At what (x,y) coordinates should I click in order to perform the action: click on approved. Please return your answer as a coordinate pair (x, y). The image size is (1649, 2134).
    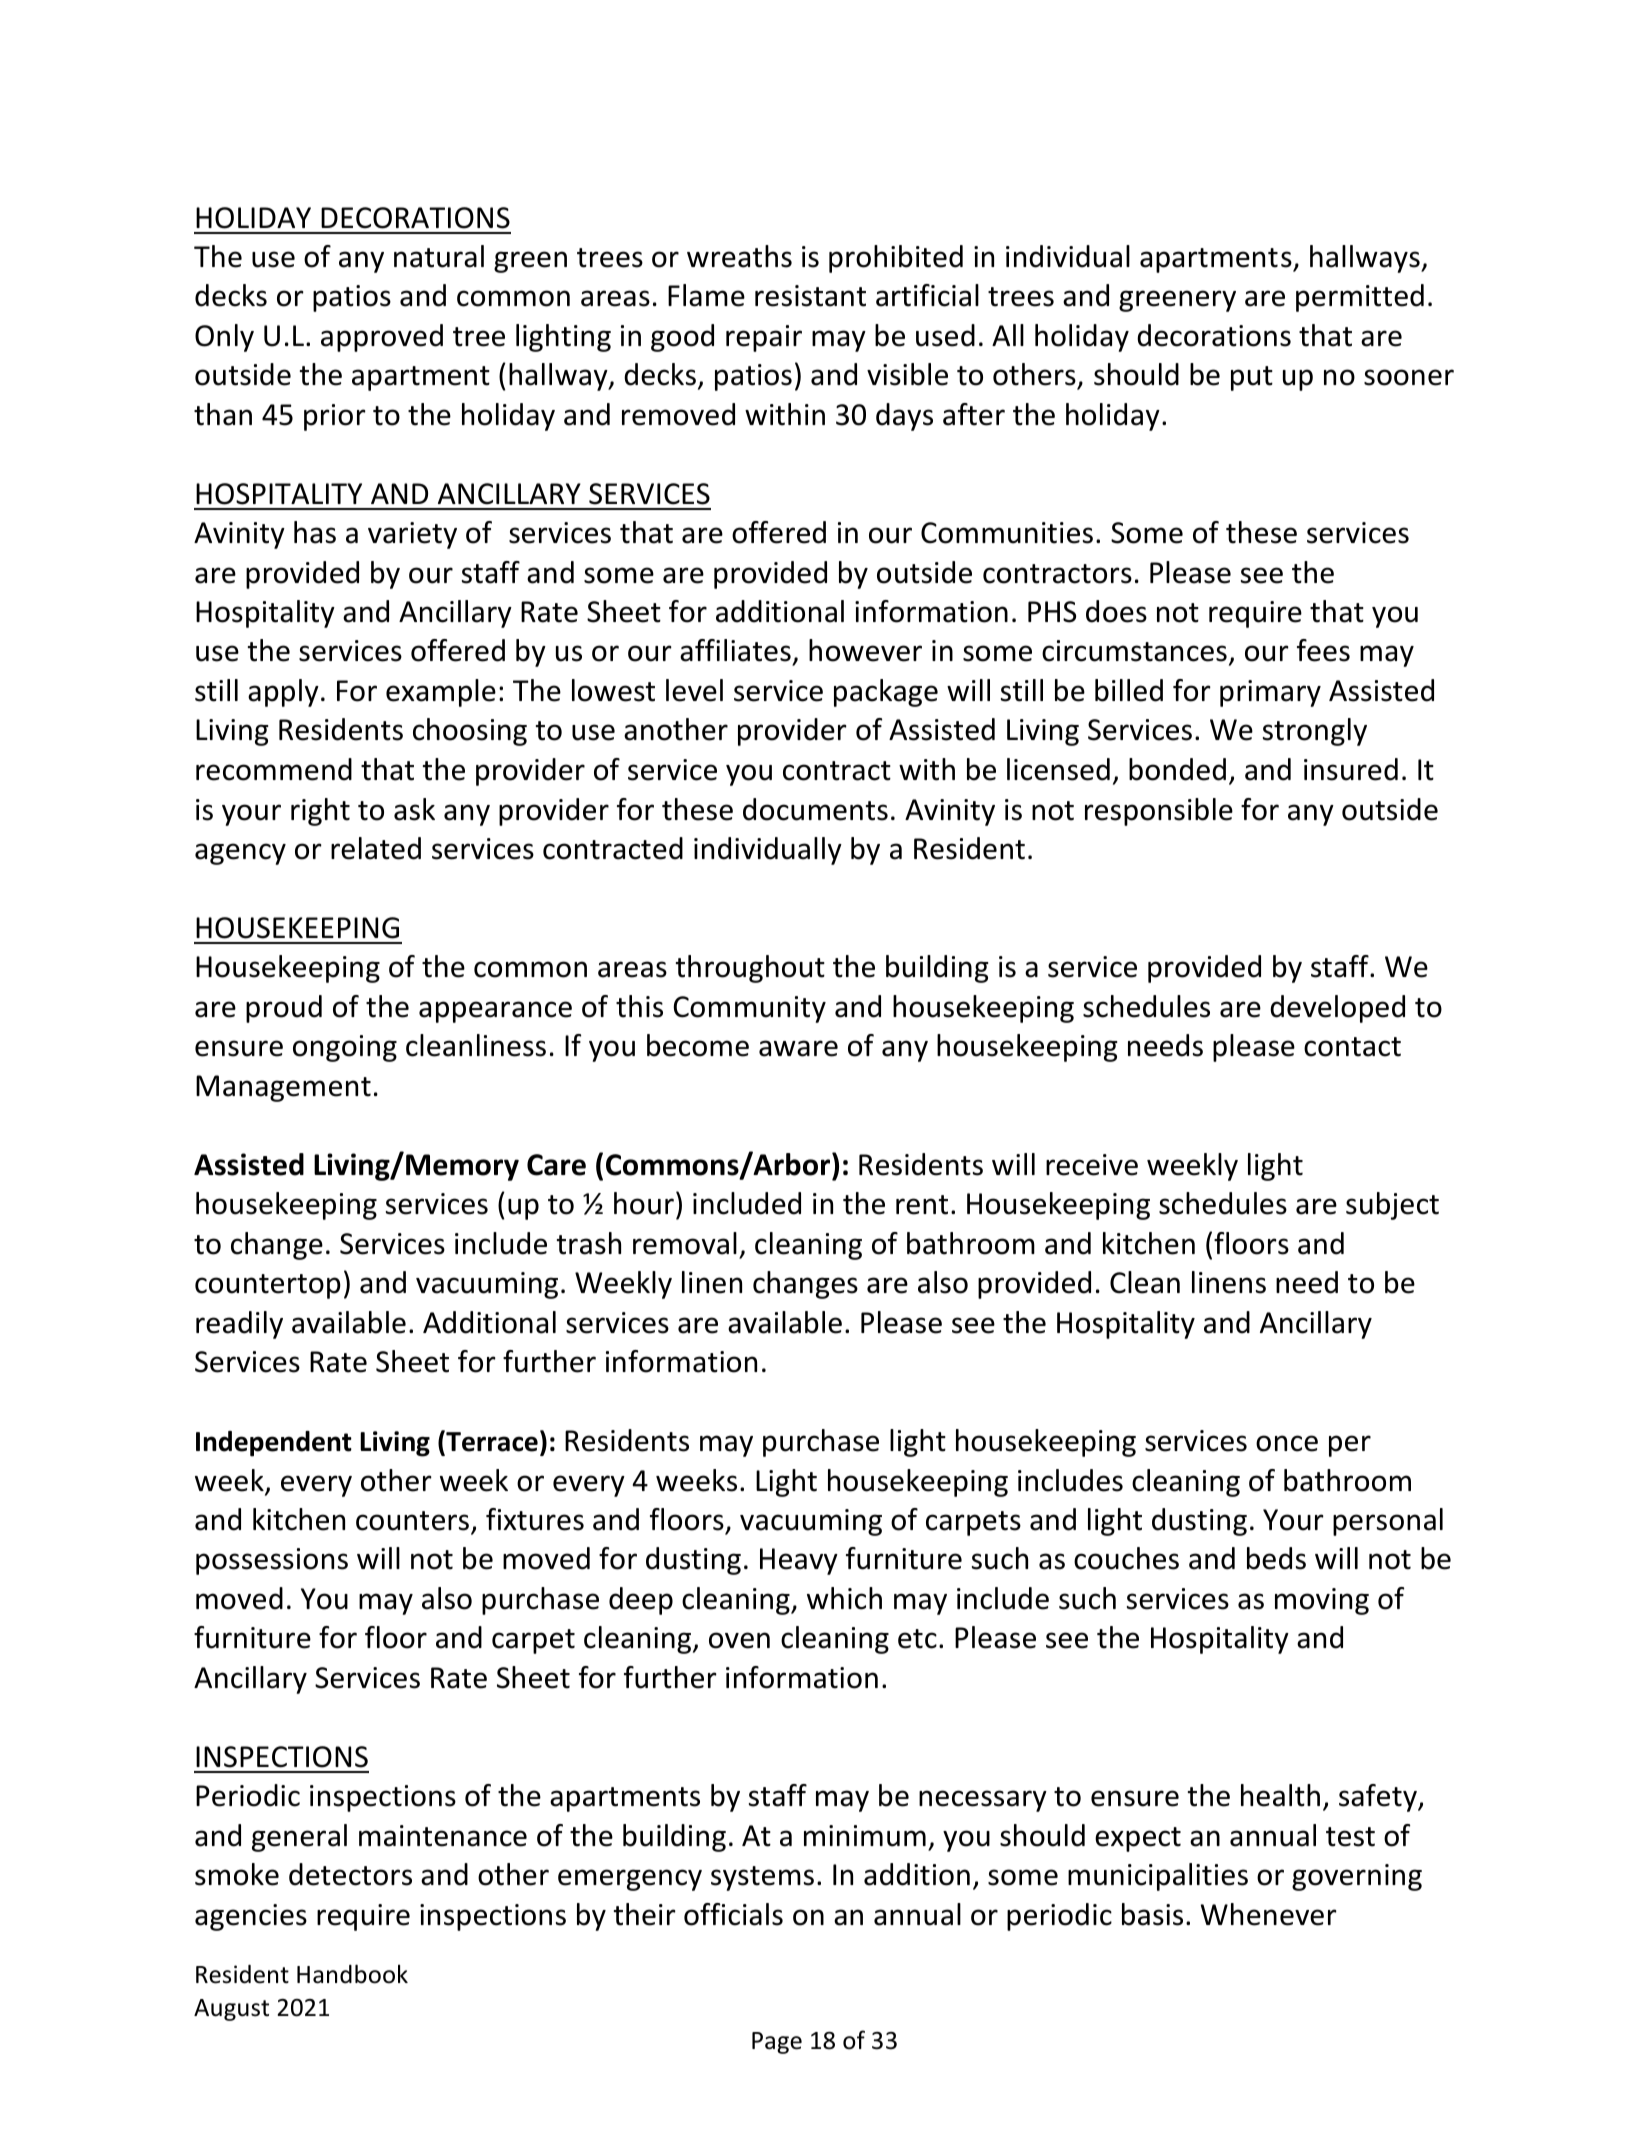
    Looking at the image, I should click on (382, 338).
